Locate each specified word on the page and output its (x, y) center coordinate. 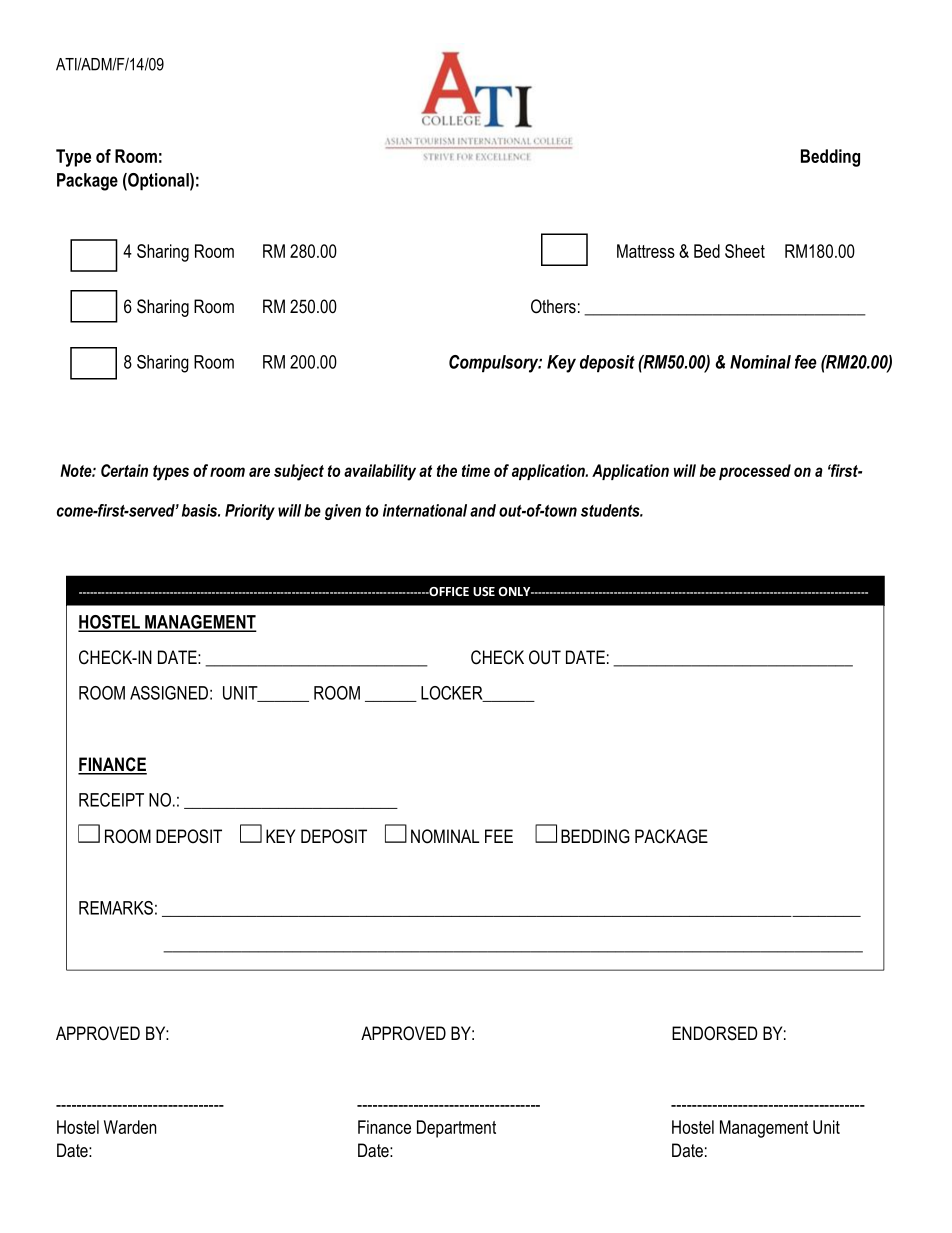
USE (484, 591)
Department (456, 1129)
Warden (130, 1127)
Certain (124, 470)
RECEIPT (111, 800)
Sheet (745, 251)
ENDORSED (715, 1033)
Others (553, 306)
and (483, 510)
